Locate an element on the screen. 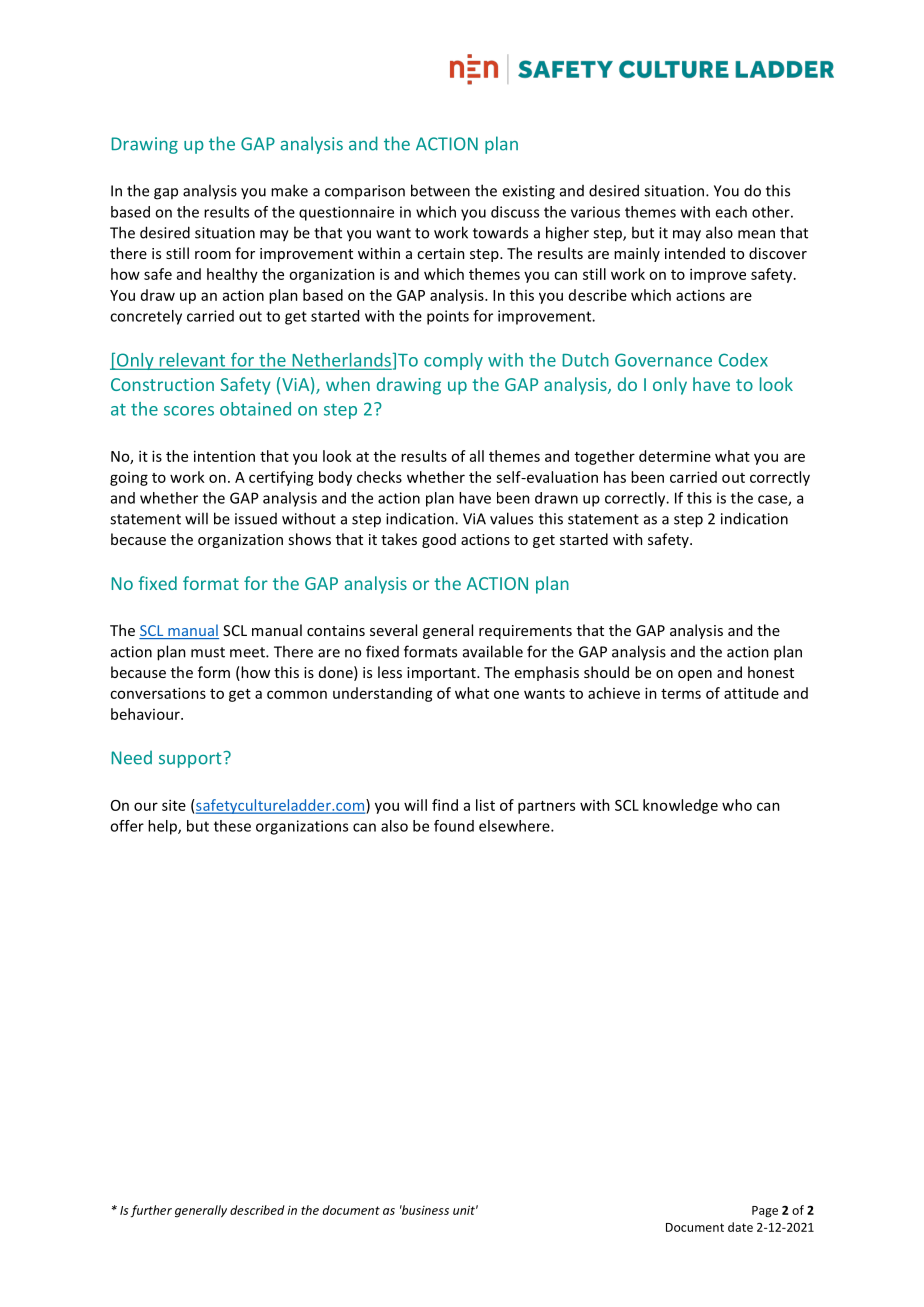  room is located at coordinates (213, 255).
